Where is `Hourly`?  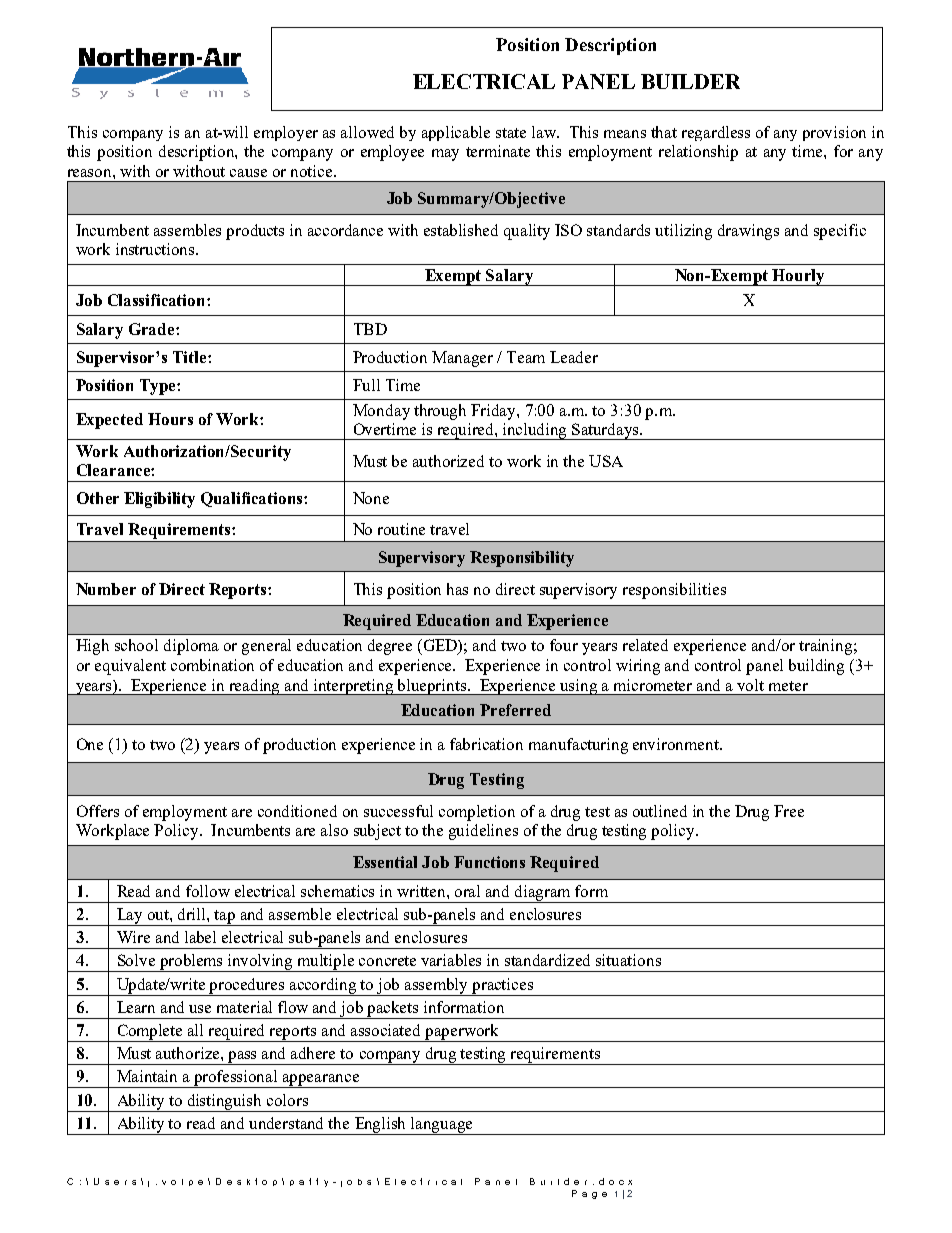 Hourly is located at coordinates (798, 277).
